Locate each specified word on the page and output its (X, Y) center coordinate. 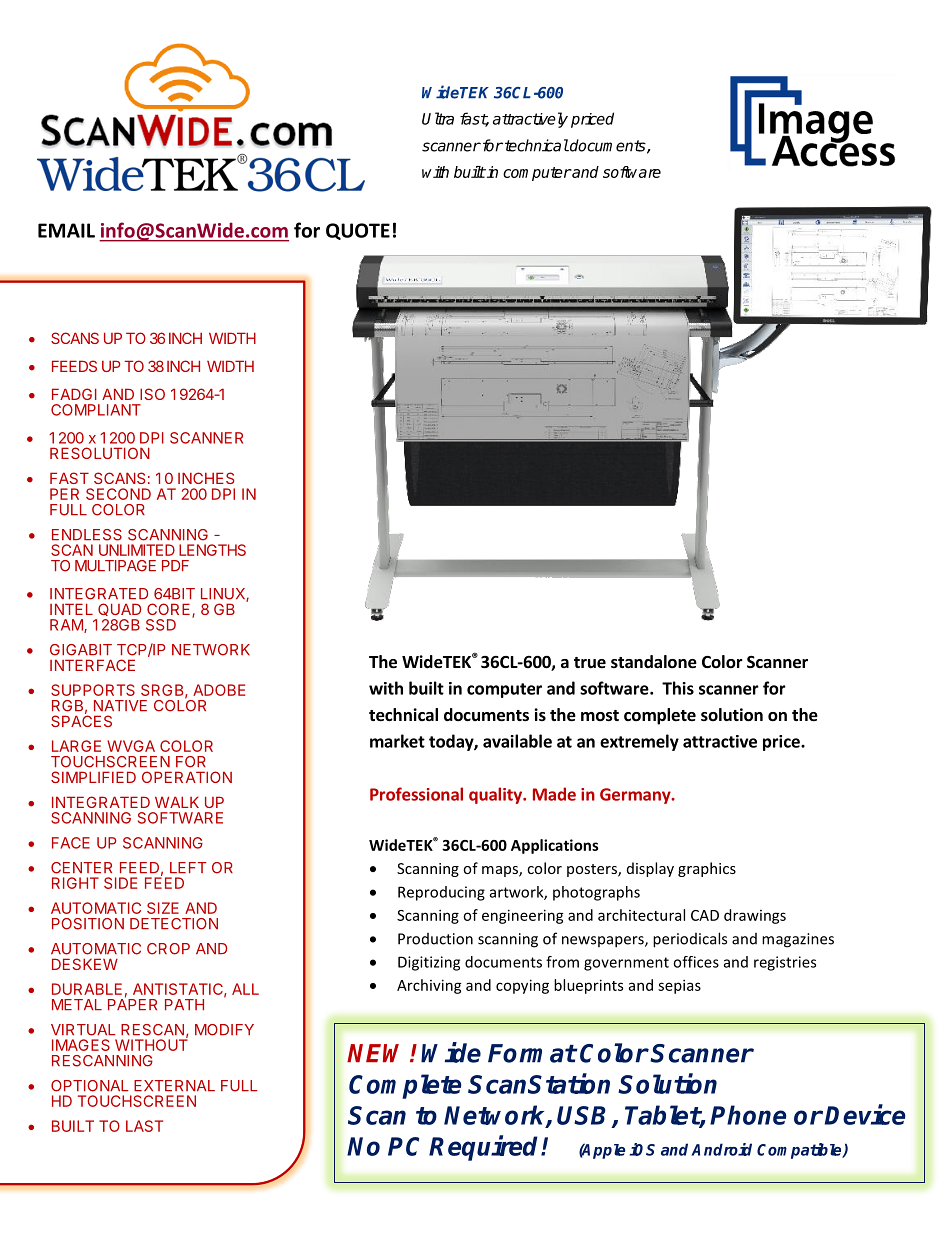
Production (435, 939)
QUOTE (358, 231)
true (590, 663)
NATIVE (120, 705)
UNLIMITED (137, 550)
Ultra (438, 118)
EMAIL (66, 230)
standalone (654, 662)
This (678, 688)
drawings (755, 916)
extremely (639, 742)
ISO (152, 394)
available (517, 741)
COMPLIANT (96, 410)
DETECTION (174, 924)
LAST (144, 1126)
